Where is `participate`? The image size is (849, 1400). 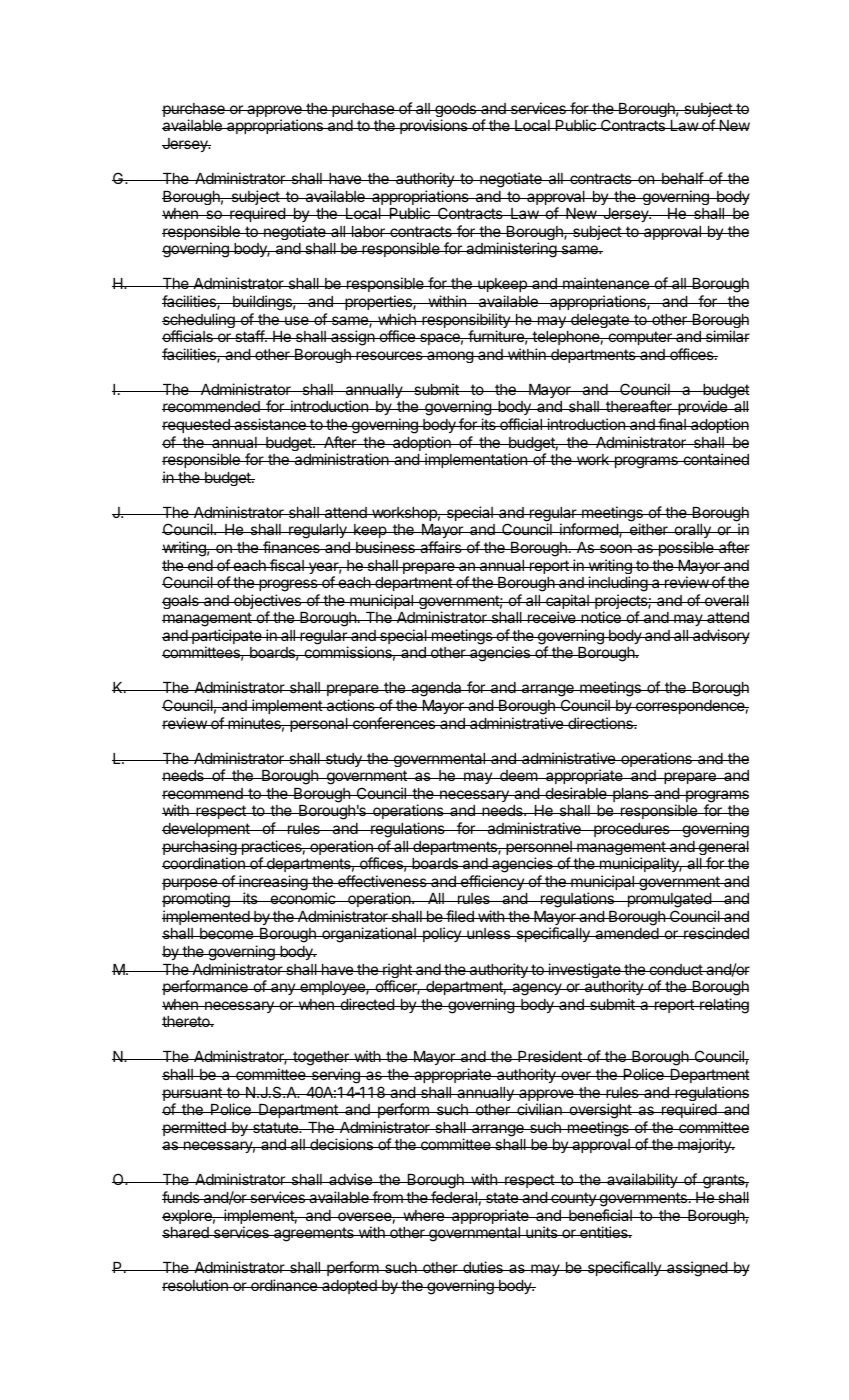
participate is located at coordinates (227, 638).
